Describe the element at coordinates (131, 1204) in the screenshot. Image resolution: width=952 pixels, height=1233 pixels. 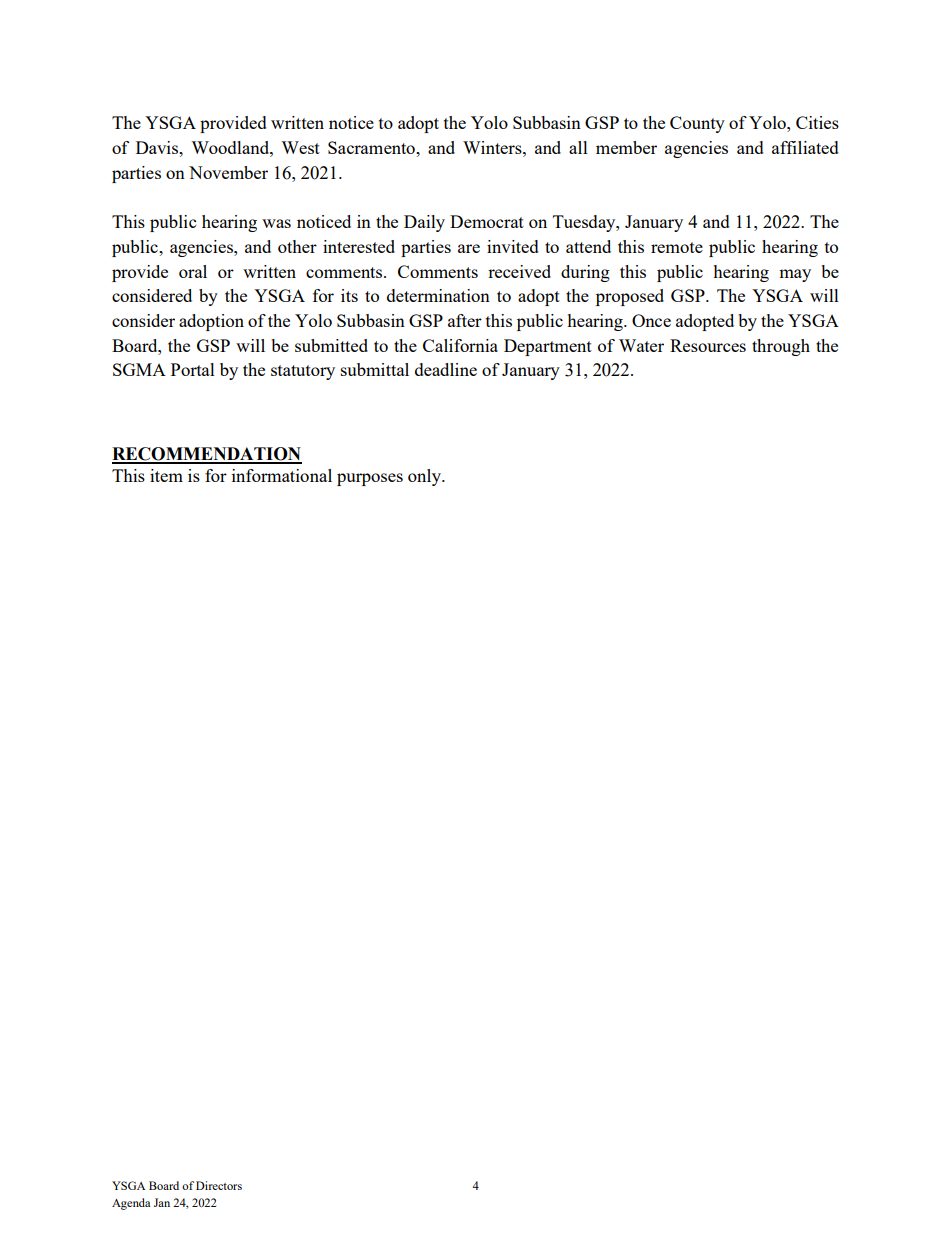
I see `Agenda` at that location.
